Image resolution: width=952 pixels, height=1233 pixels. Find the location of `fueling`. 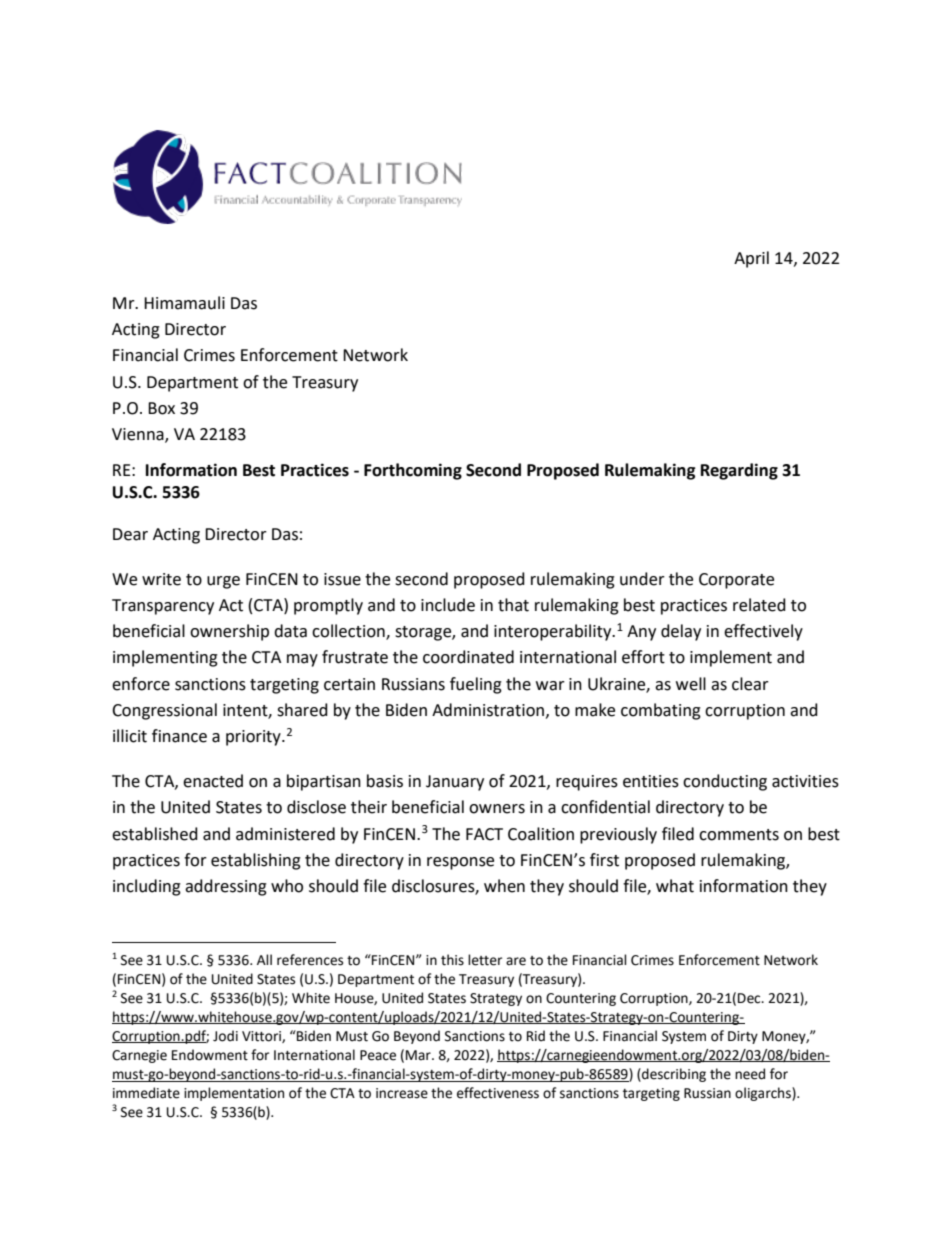

fueling is located at coordinates (476, 685).
